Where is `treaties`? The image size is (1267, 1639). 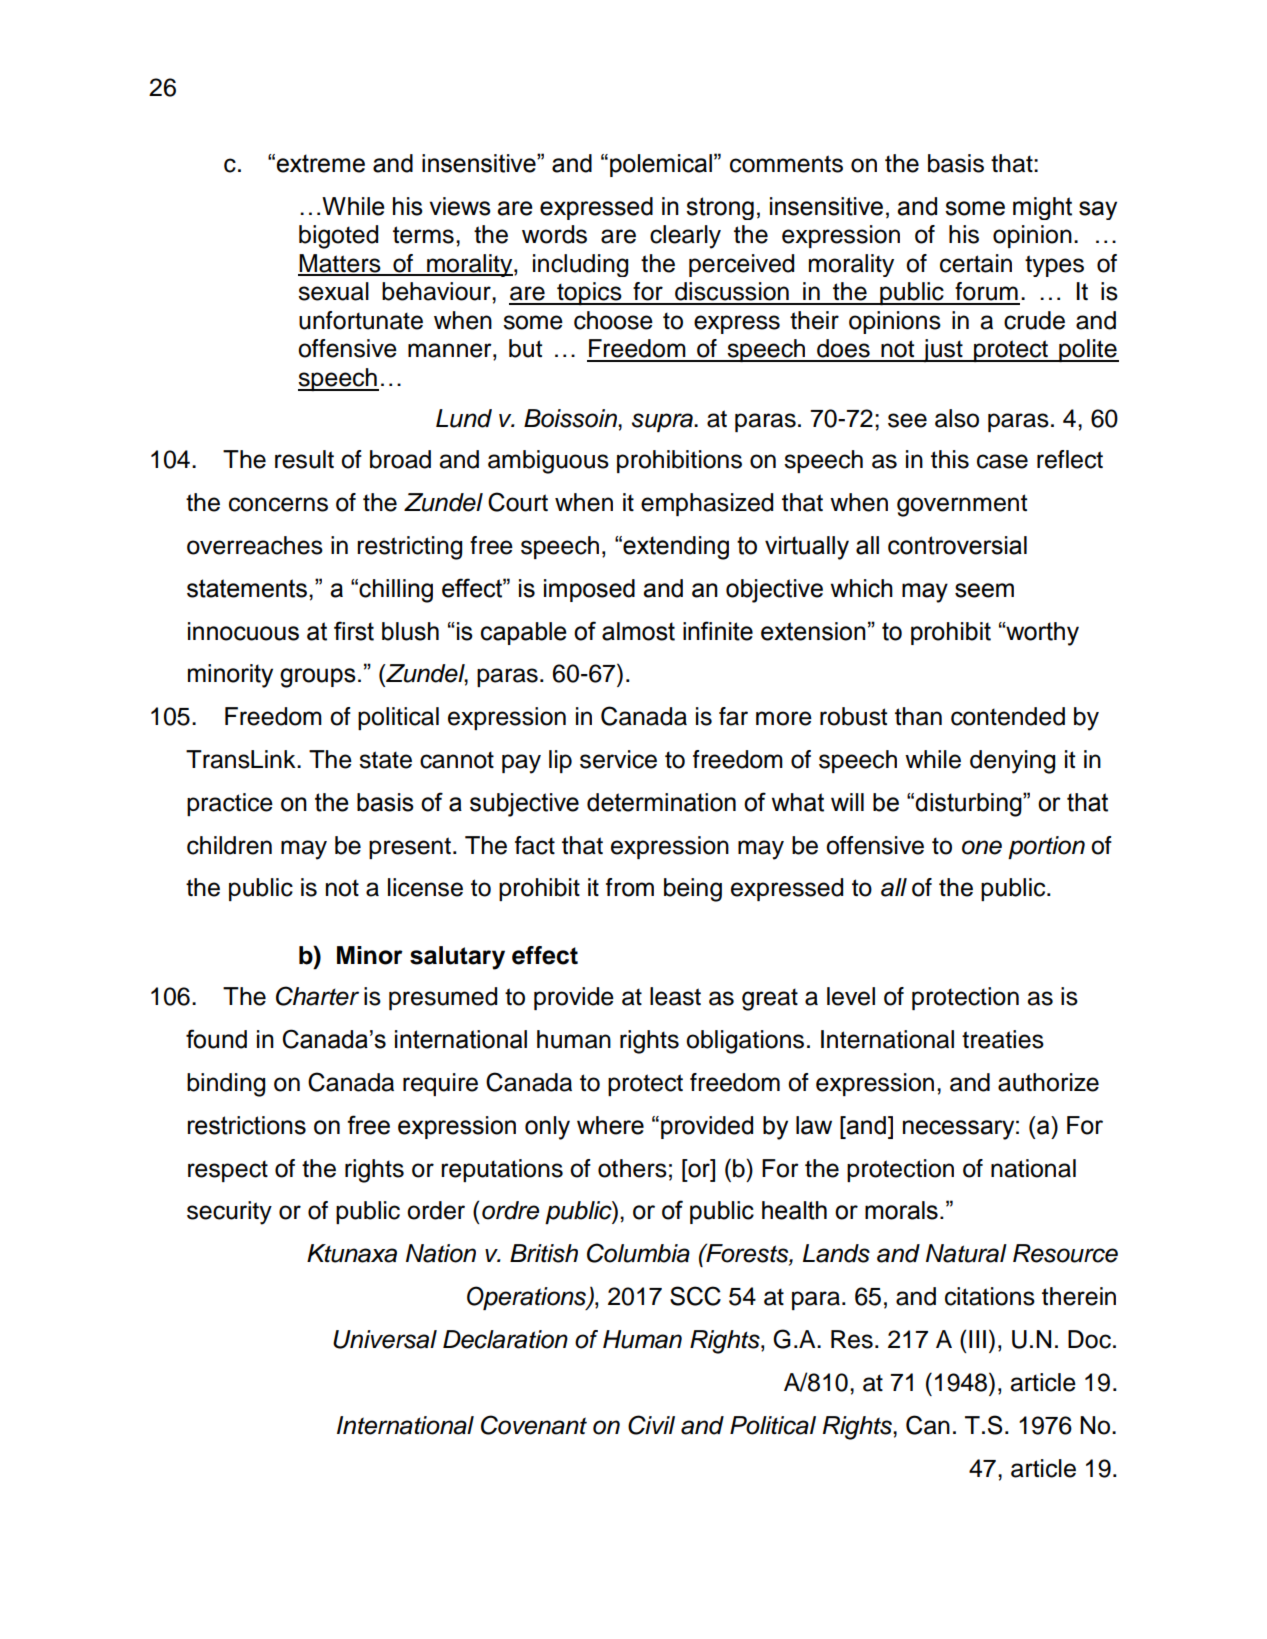
treaties is located at coordinates (1003, 1039).
